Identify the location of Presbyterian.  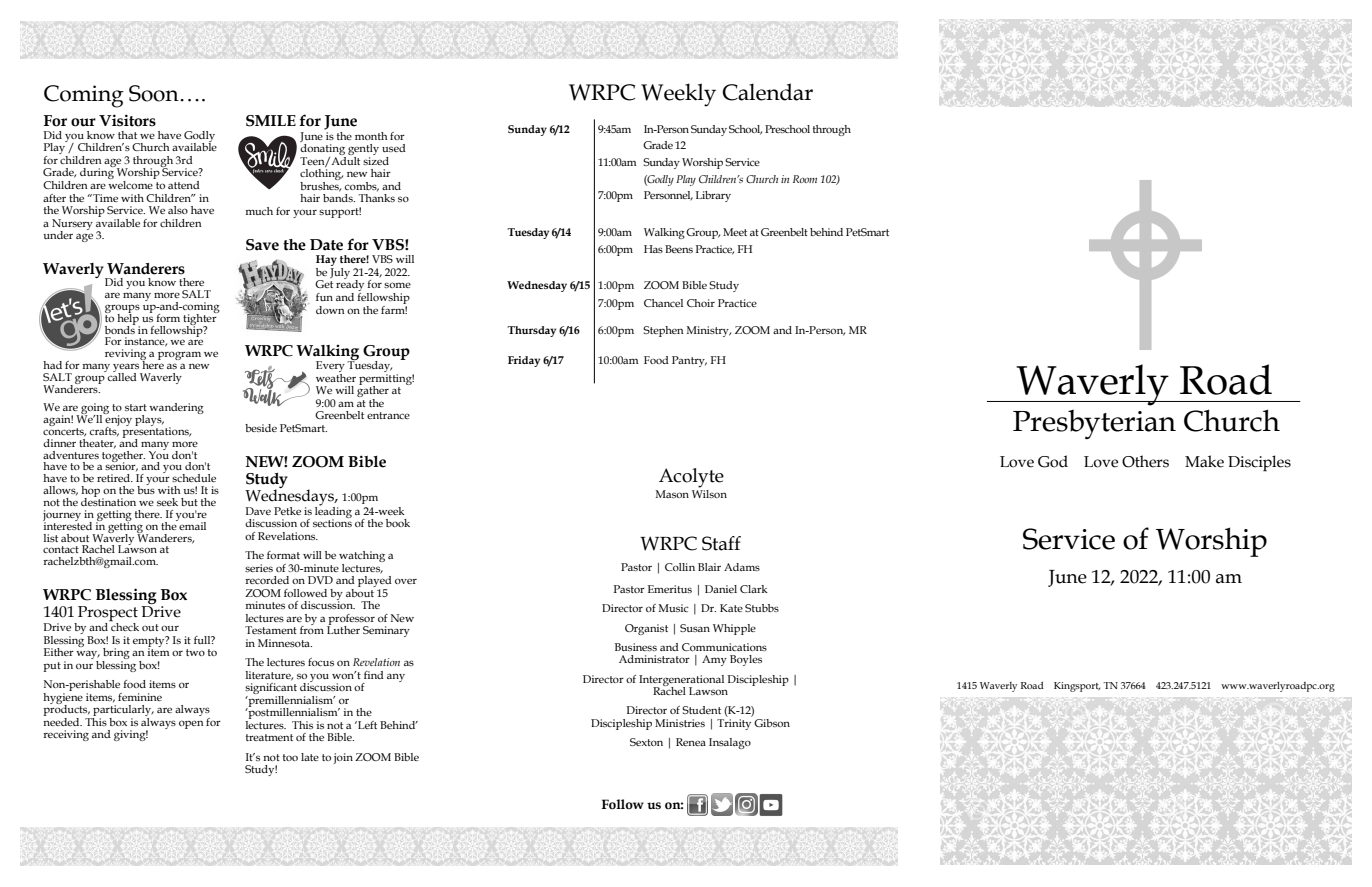
(1094, 424).
